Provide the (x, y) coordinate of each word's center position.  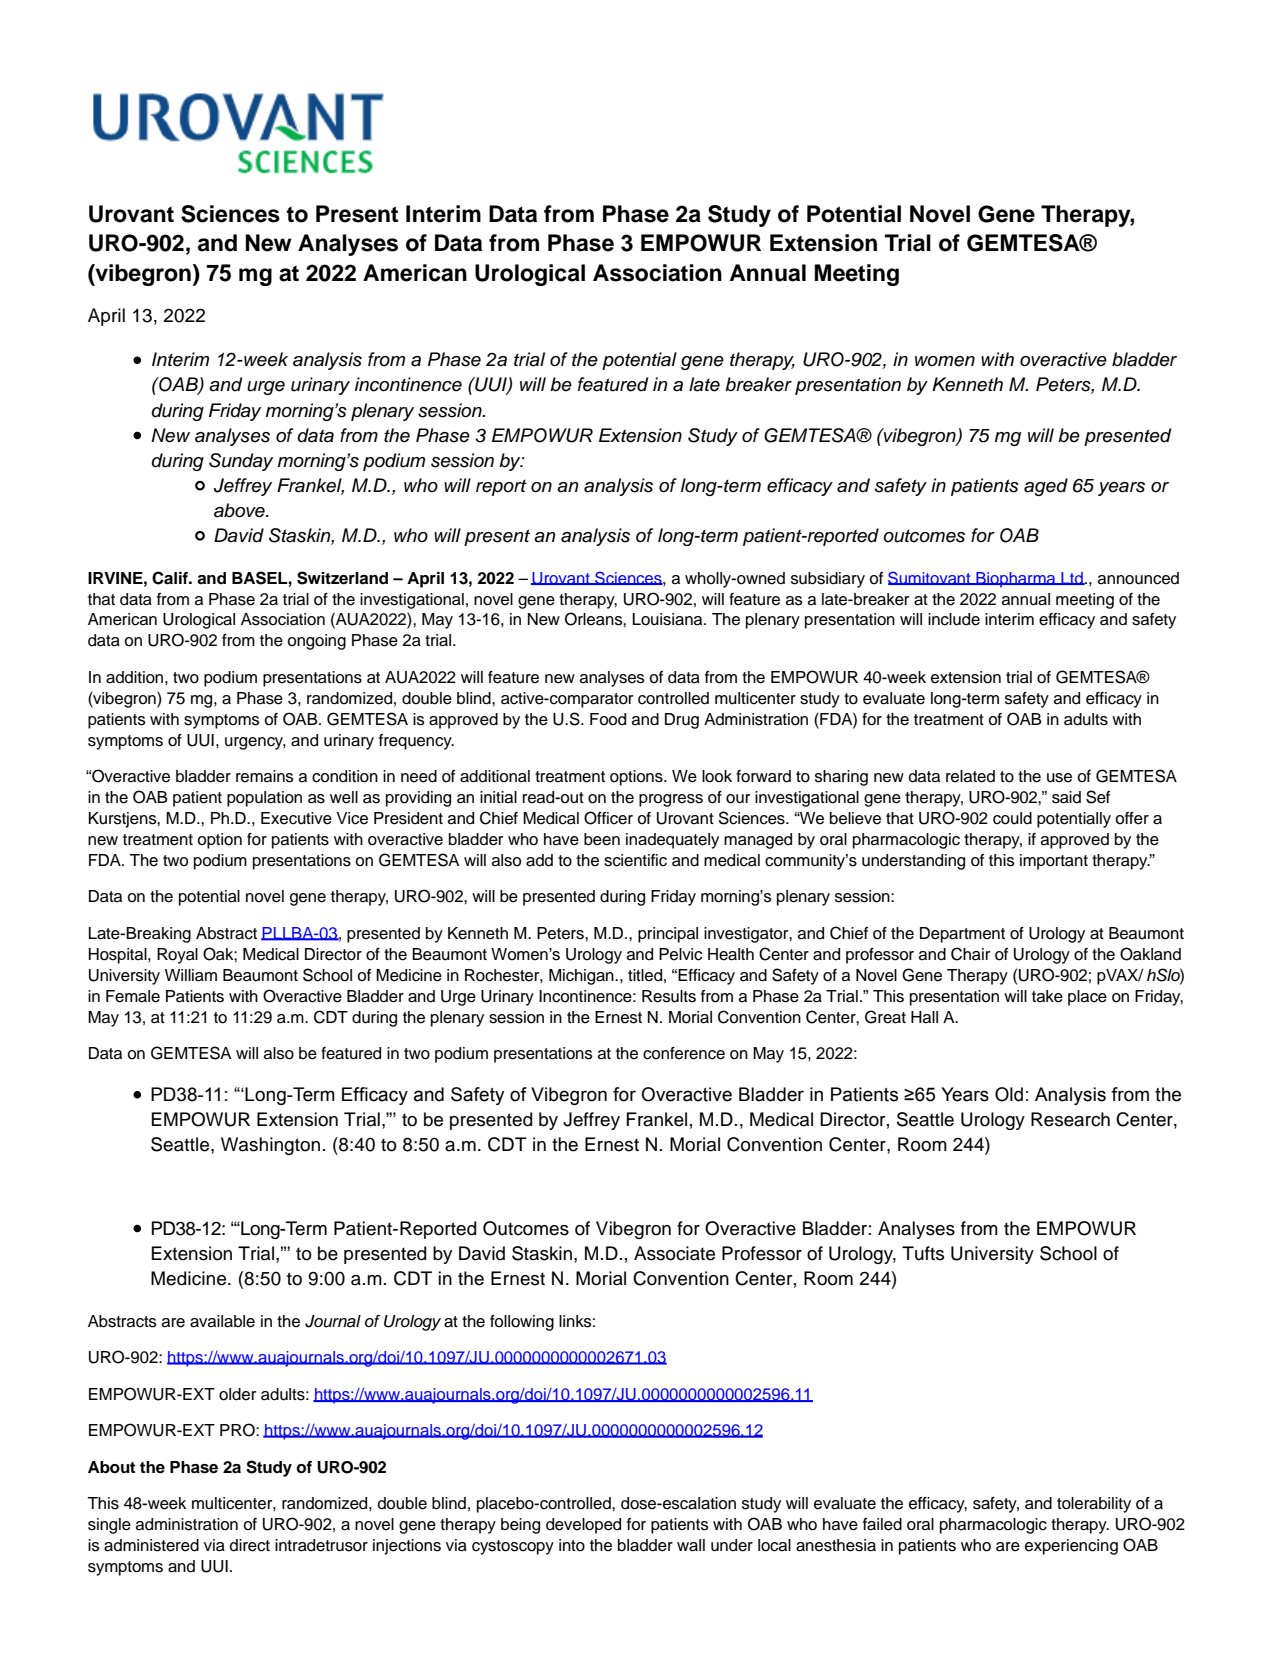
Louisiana (669, 619)
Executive (296, 818)
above (240, 510)
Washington (270, 1146)
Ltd (1072, 578)
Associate (674, 1253)
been (602, 839)
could (1012, 818)
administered (151, 1545)
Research (1070, 1119)
